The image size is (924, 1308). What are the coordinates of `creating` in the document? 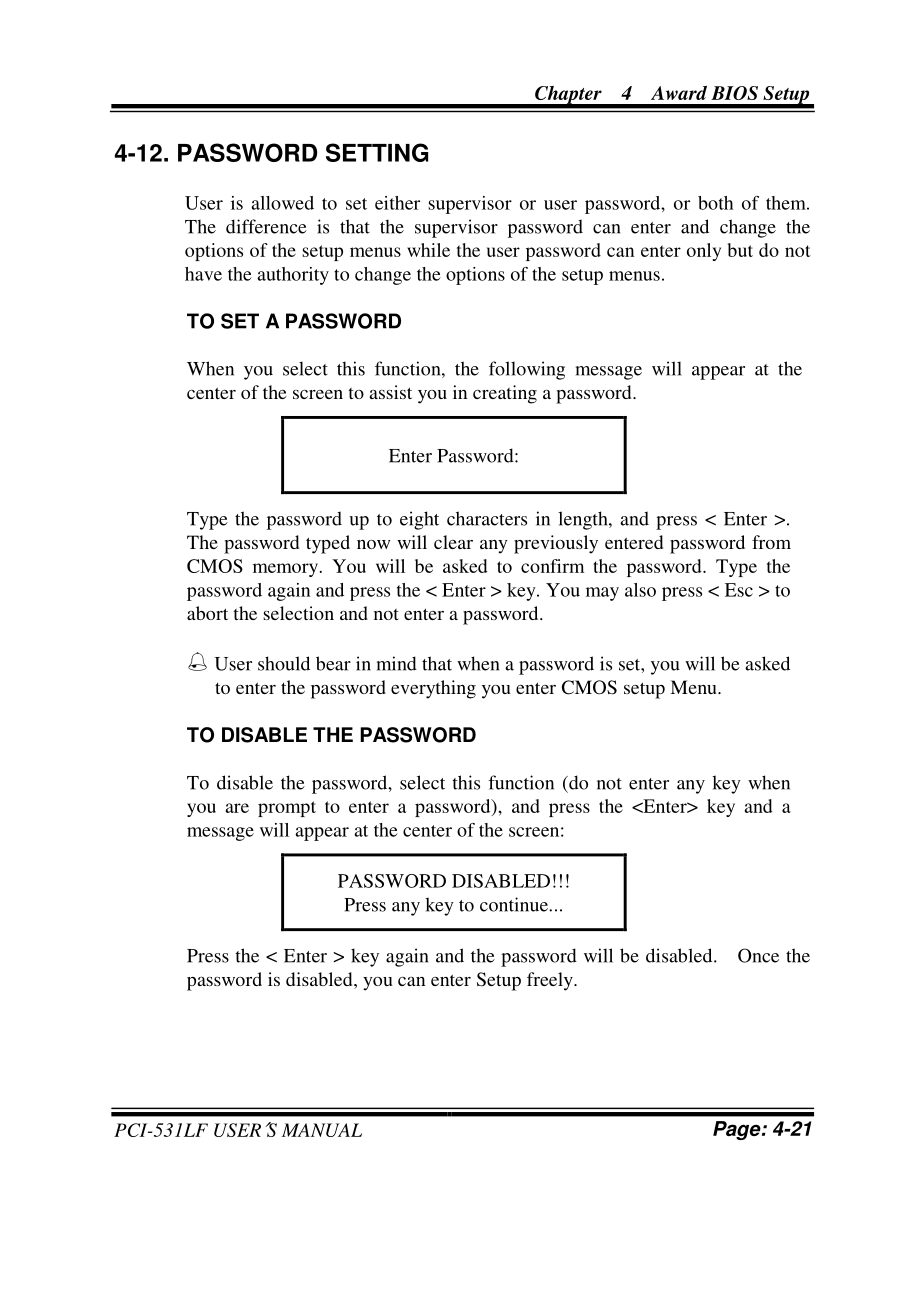 It's located at (505, 394).
